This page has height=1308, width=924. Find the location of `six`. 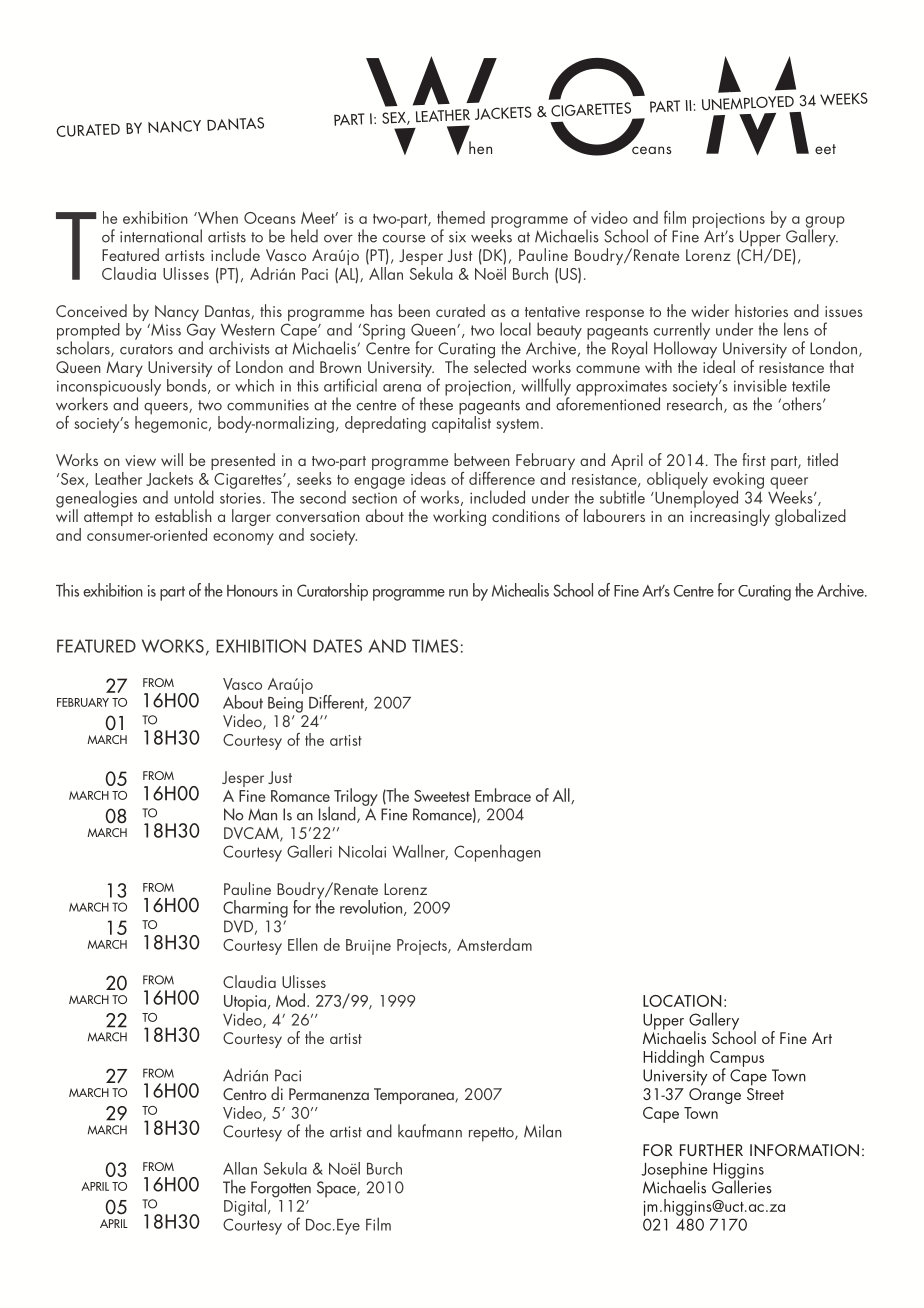

six is located at coordinates (457, 237).
